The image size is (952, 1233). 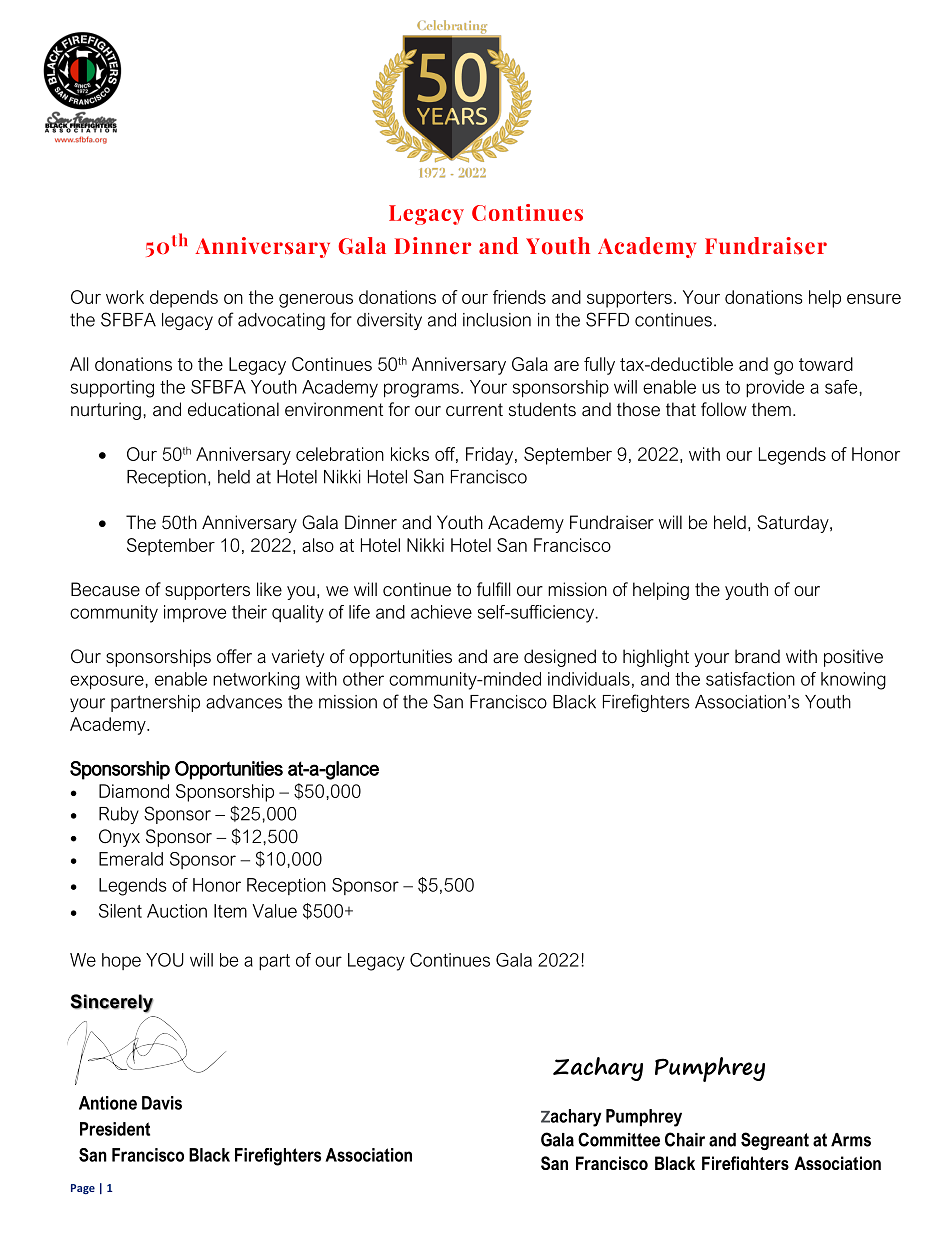 I want to click on Arms, so click(x=851, y=1140).
